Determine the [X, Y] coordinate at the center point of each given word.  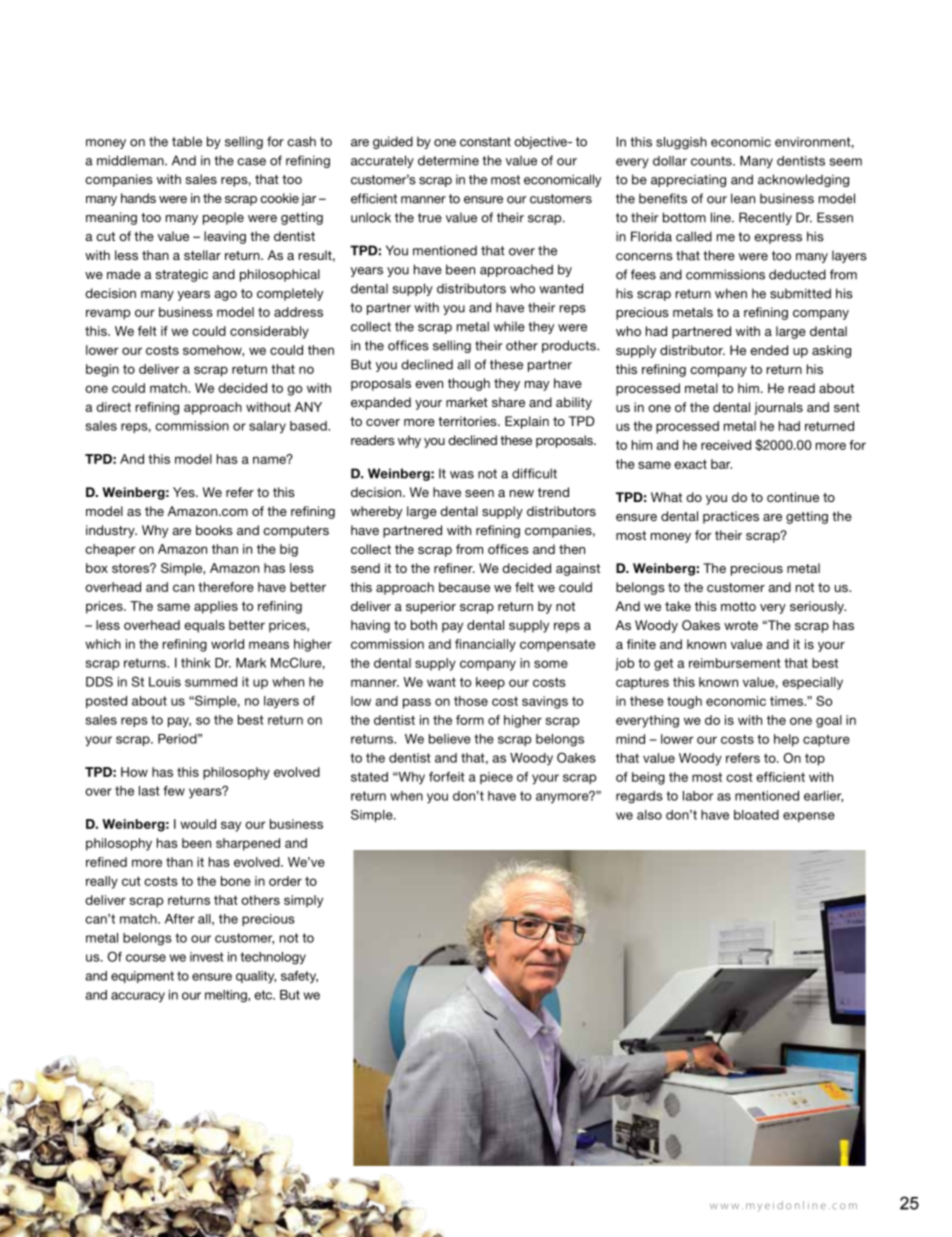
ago [225, 296]
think [196, 663]
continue [793, 497]
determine [448, 160]
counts [712, 161]
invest [206, 957]
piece [496, 778]
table [187, 141]
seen [479, 493]
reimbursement [735, 663]
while [509, 326]
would [198, 824]
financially [485, 645]
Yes [185, 492]
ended [769, 350]
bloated [756, 815]
